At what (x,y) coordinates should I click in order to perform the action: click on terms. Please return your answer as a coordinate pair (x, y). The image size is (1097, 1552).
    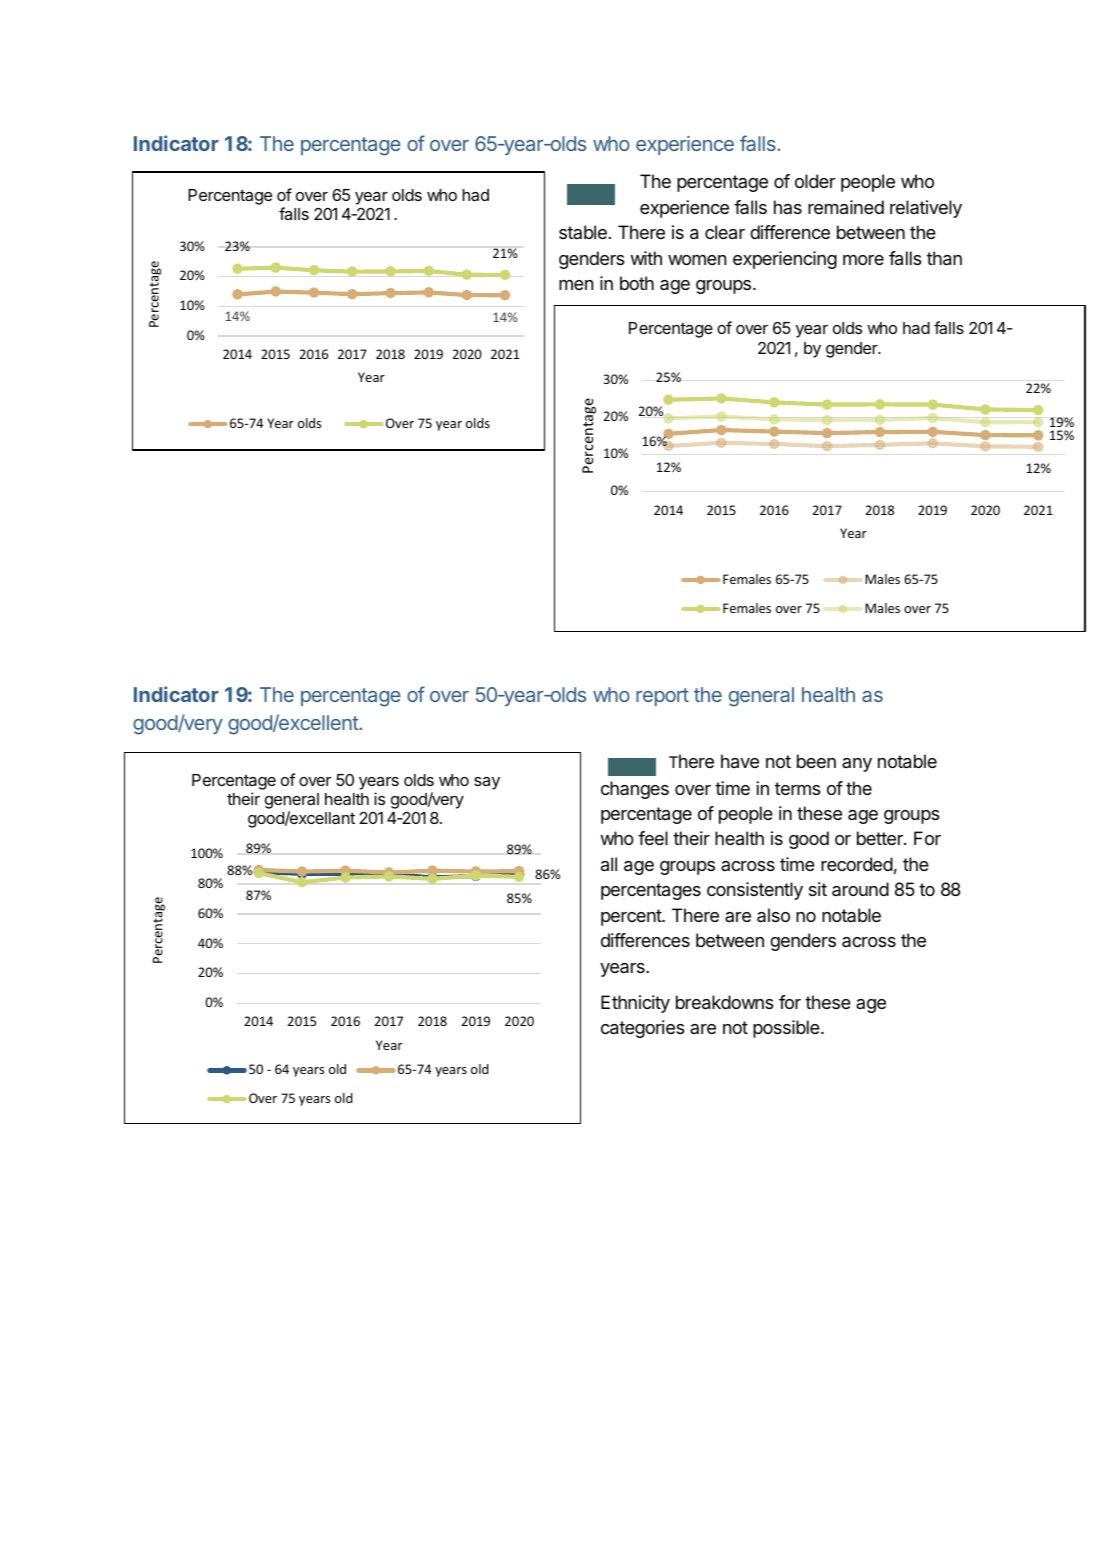
    Looking at the image, I should click on (798, 788).
